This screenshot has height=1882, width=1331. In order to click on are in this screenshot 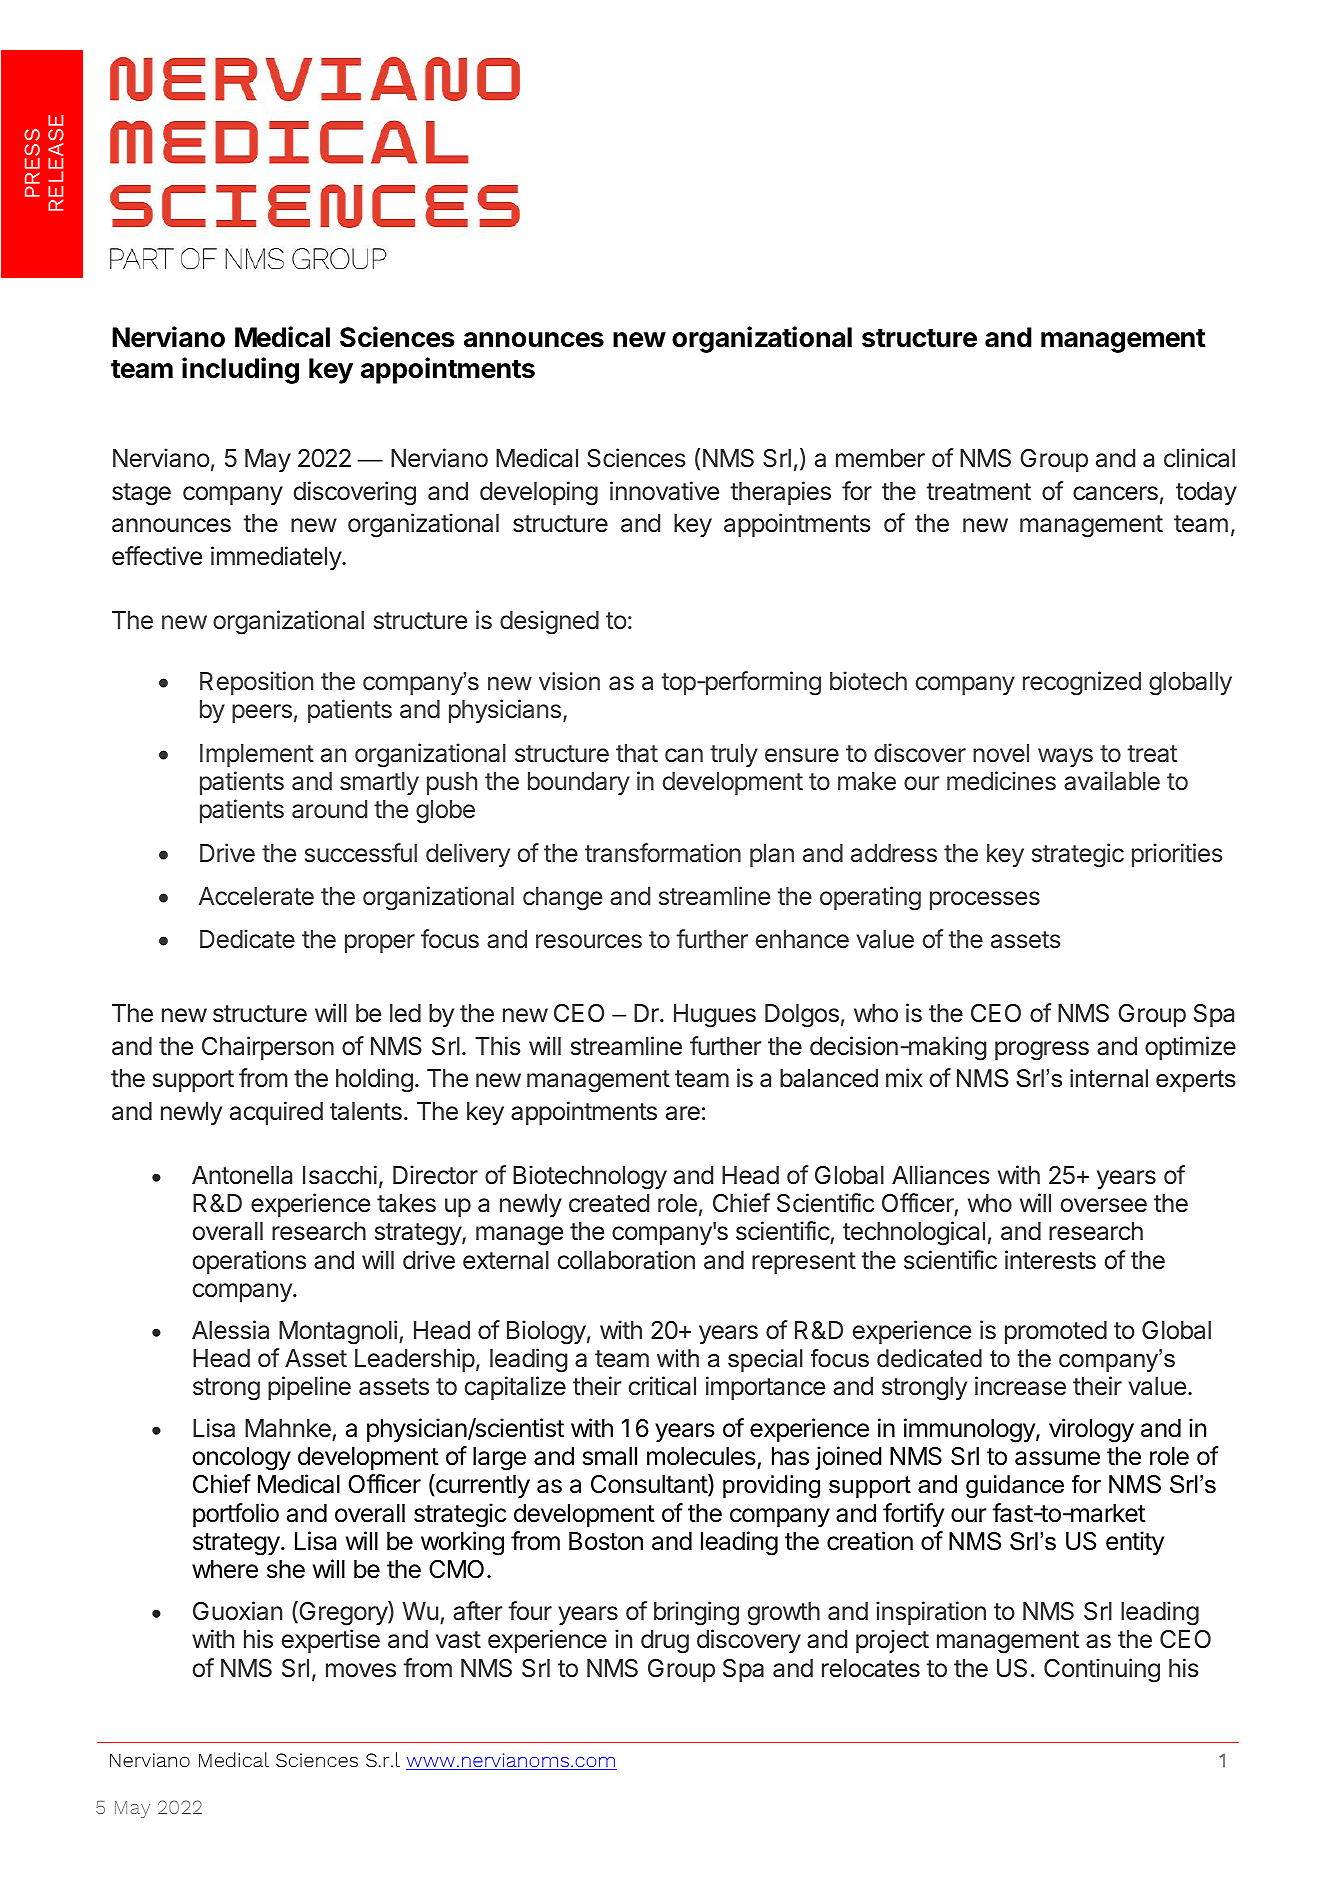, I will do `click(683, 1113)`.
